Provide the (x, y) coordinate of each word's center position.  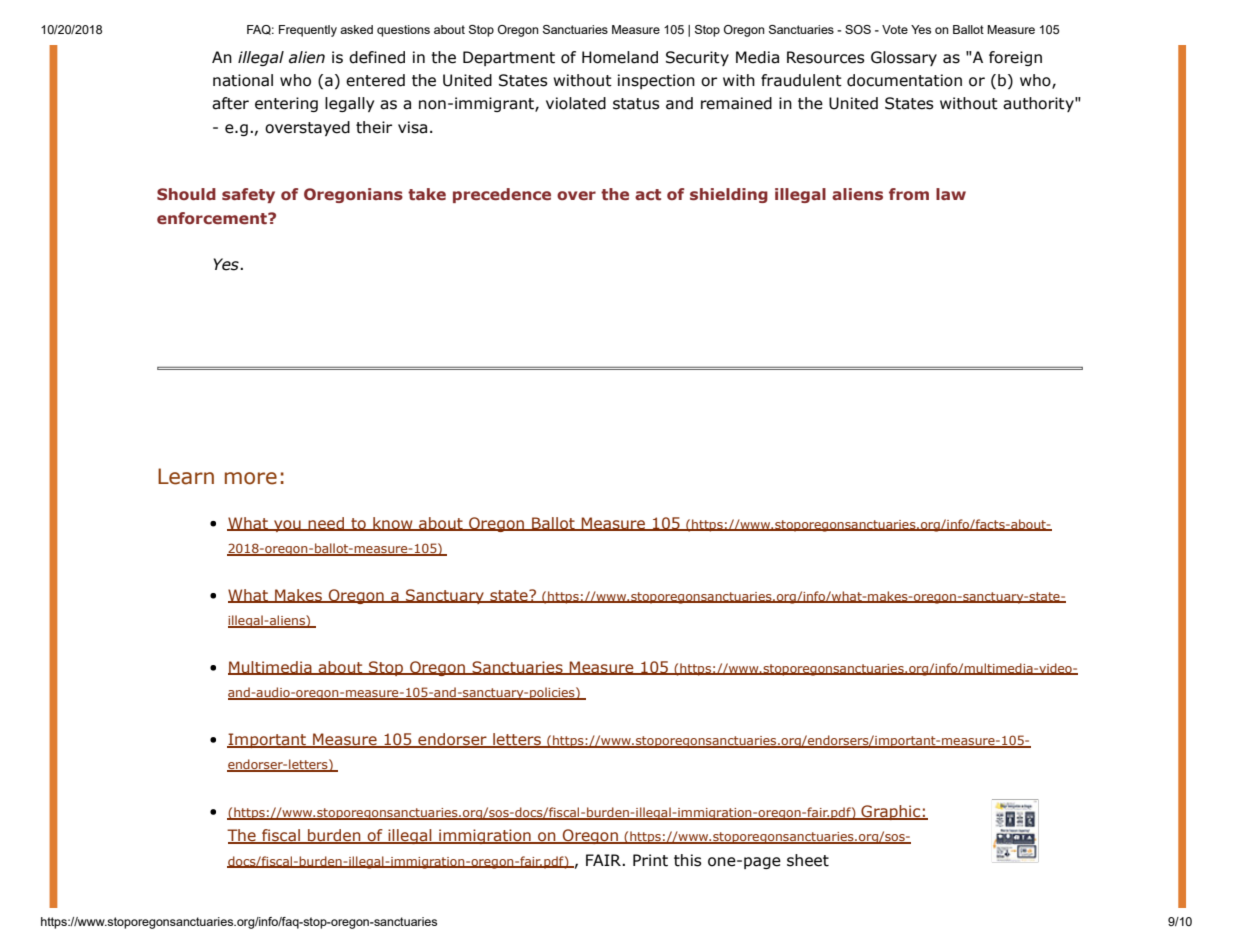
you (287, 526)
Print (650, 860)
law (951, 194)
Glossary (904, 58)
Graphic (891, 812)
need (327, 524)
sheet (808, 860)
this (688, 860)
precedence (502, 195)
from (909, 194)
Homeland (620, 57)
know (393, 524)
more (251, 478)
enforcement (213, 218)
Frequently (308, 31)
